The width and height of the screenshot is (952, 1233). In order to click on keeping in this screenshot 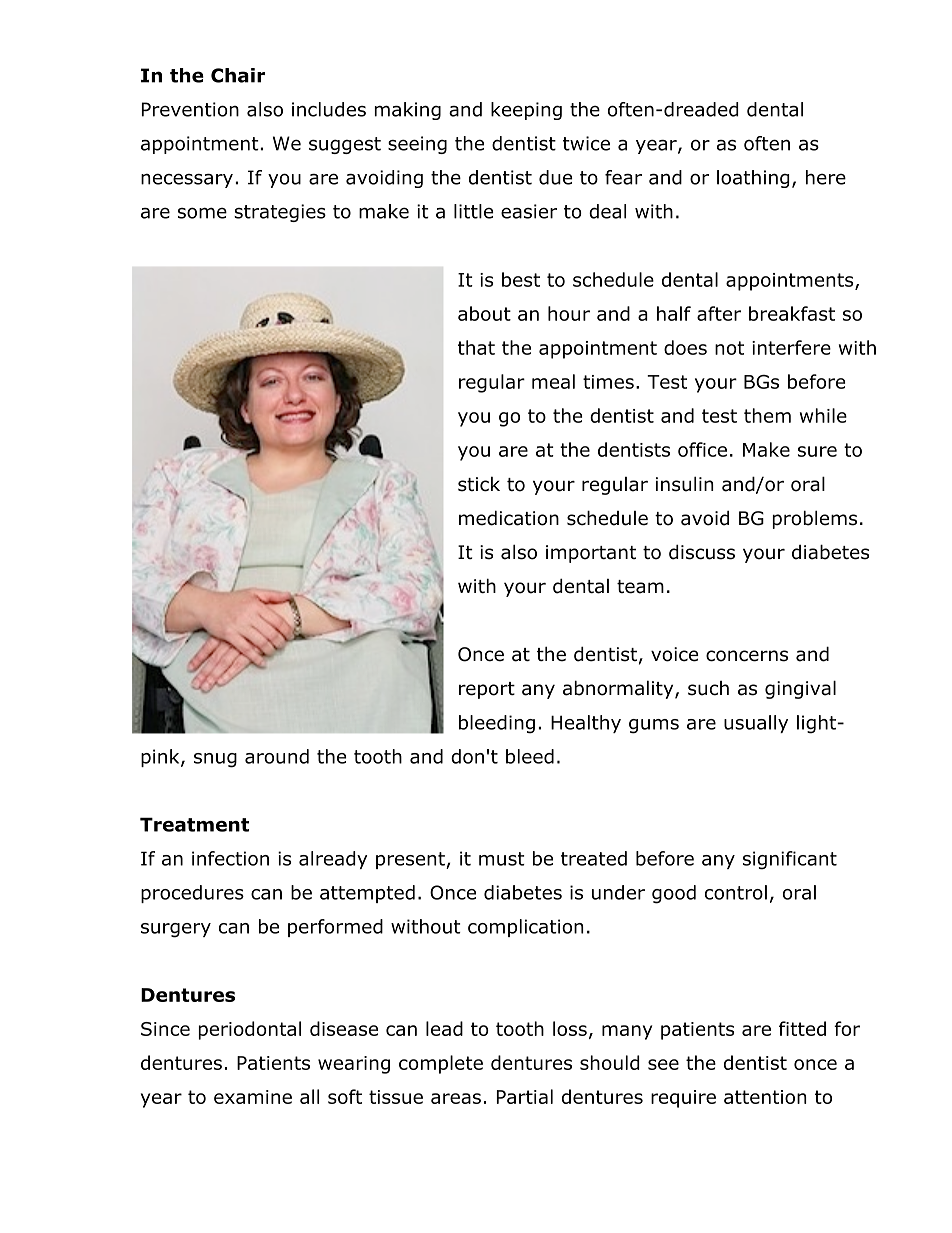, I will do `click(526, 111)`.
